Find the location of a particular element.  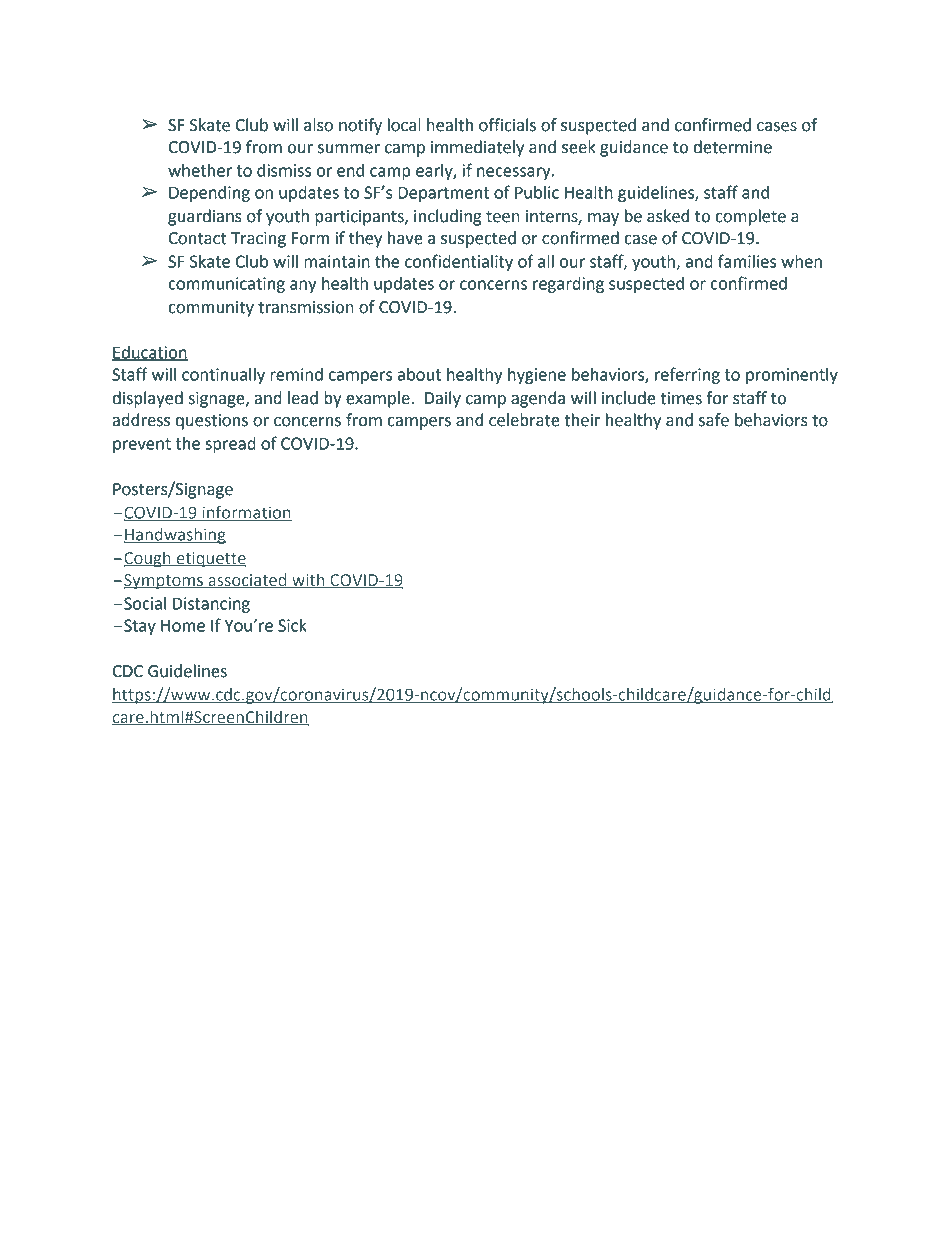

with is located at coordinates (308, 581).
